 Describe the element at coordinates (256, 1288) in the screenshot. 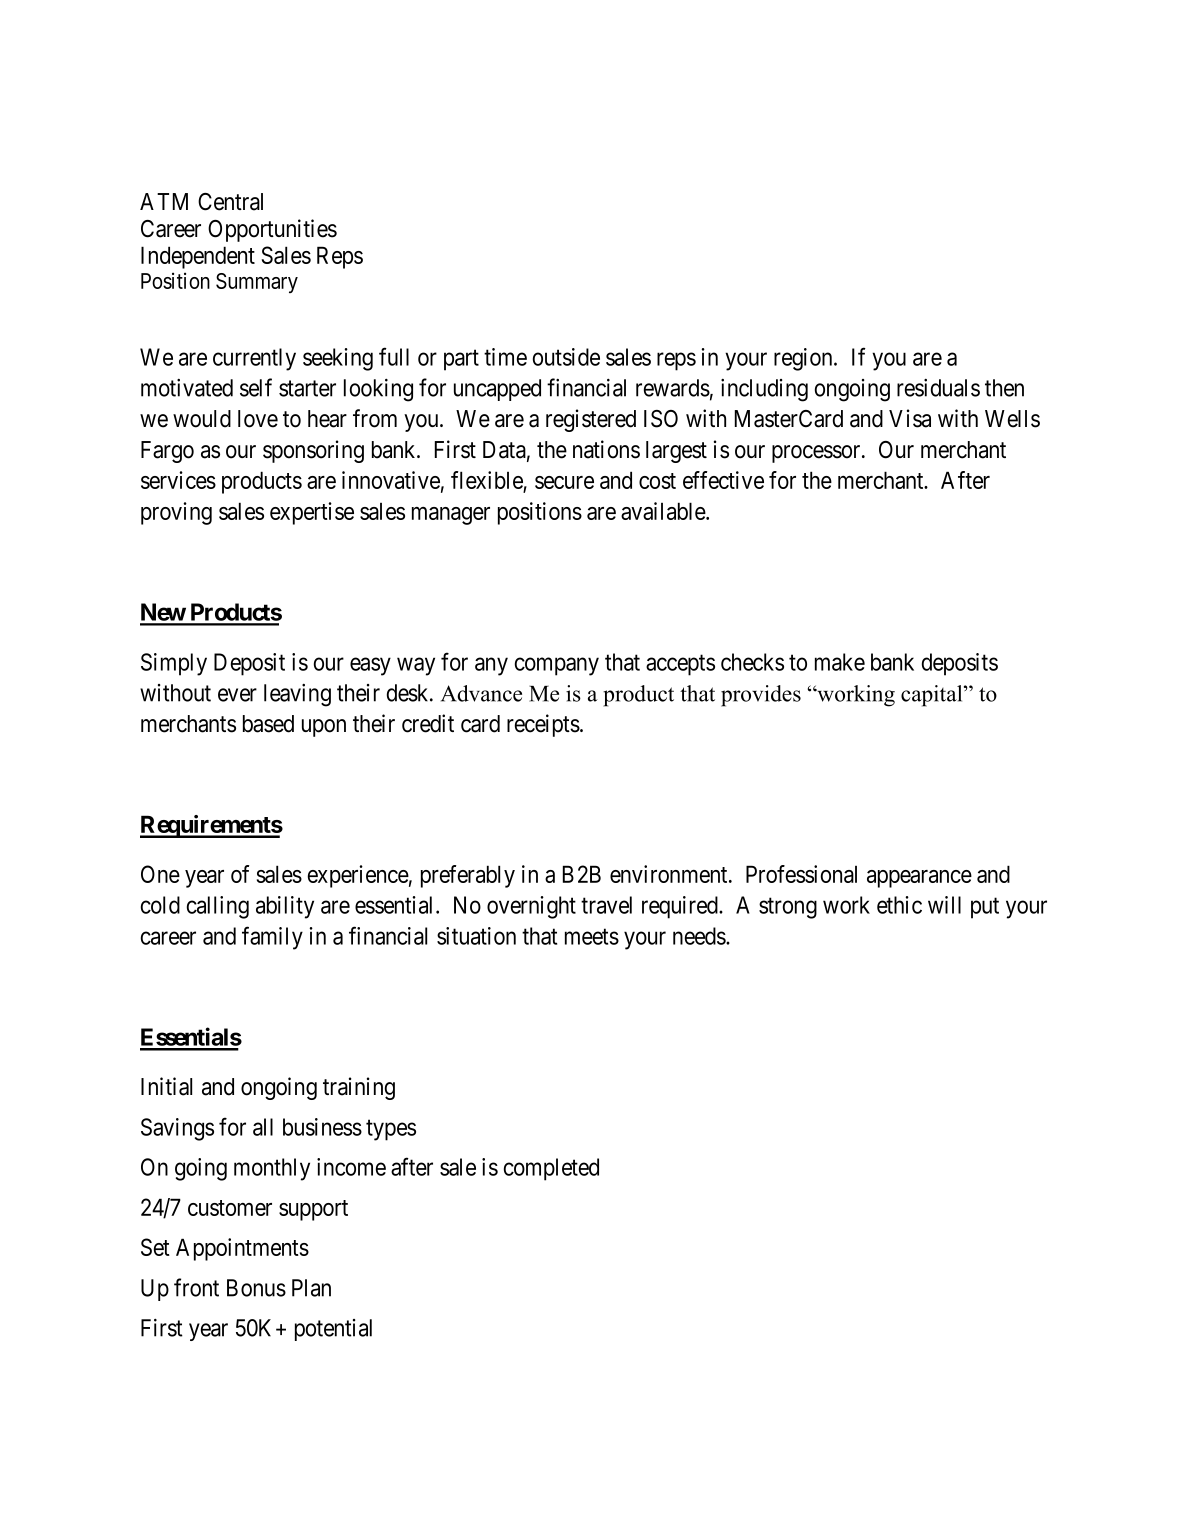

I see `Bonus` at that location.
